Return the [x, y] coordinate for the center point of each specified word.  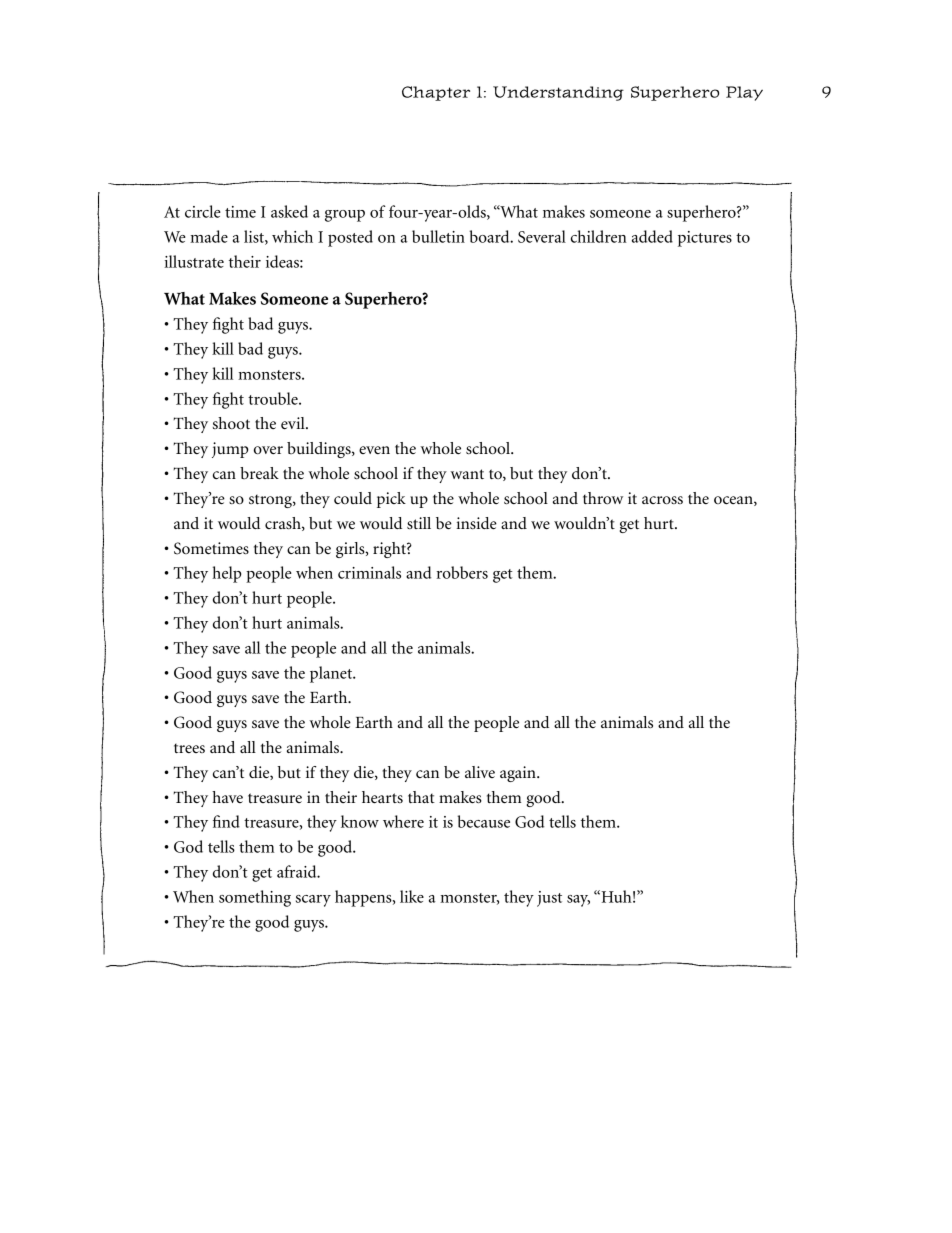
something [255, 898]
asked [289, 211]
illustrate [194, 261]
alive [480, 772]
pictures [705, 239]
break [259, 473]
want [467, 474]
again [519, 774]
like [412, 896]
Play [744, 93]
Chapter [436, 93]
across [662, 500]
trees [189, 748]
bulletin [438, 236]
